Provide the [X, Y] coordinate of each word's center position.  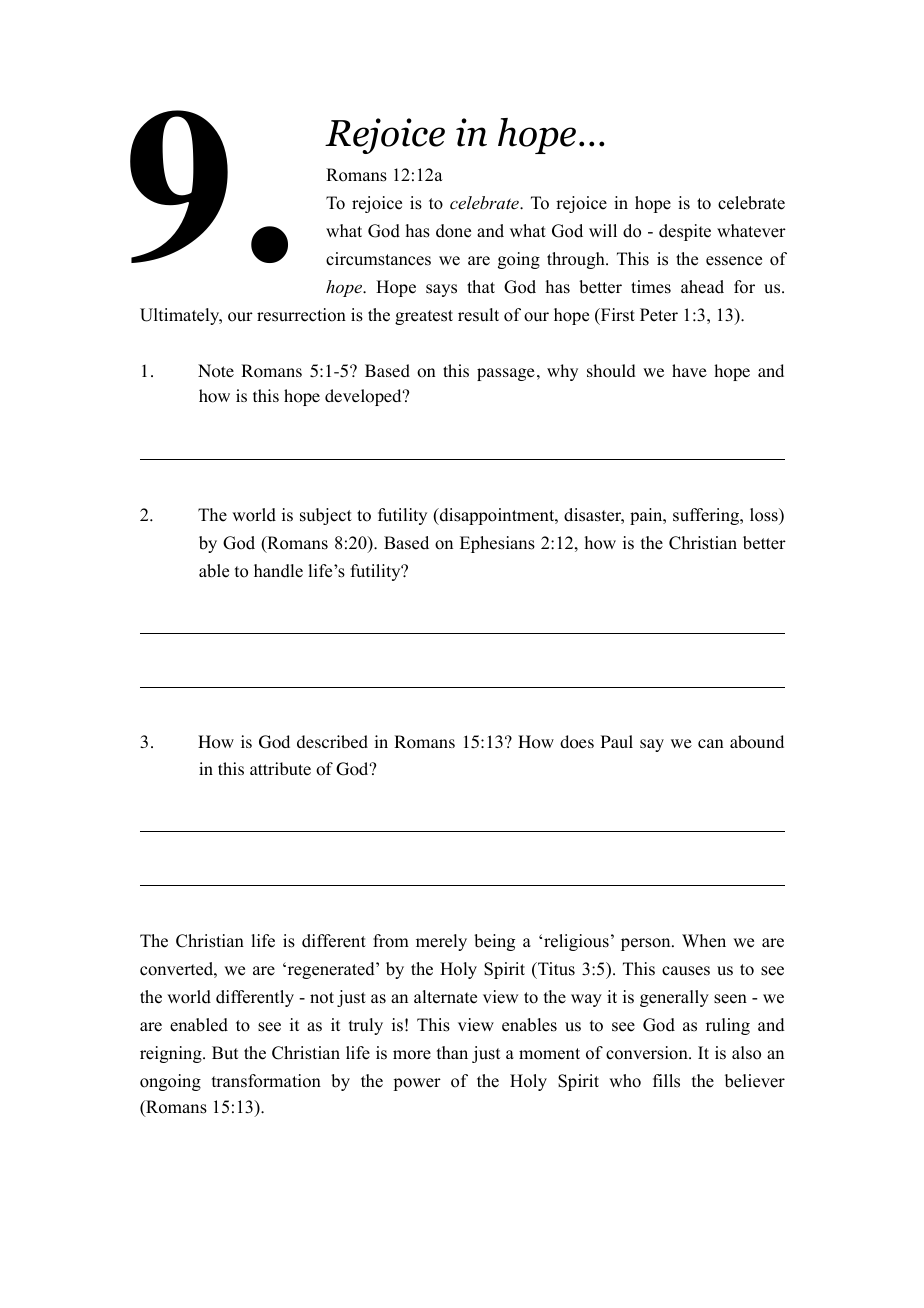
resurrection [301, 315]
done [453, 231]
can [710, 743]
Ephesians [497, 544]
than [452, 1052]
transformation [266, 1081]
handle [278, 571]
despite [685, 232]
